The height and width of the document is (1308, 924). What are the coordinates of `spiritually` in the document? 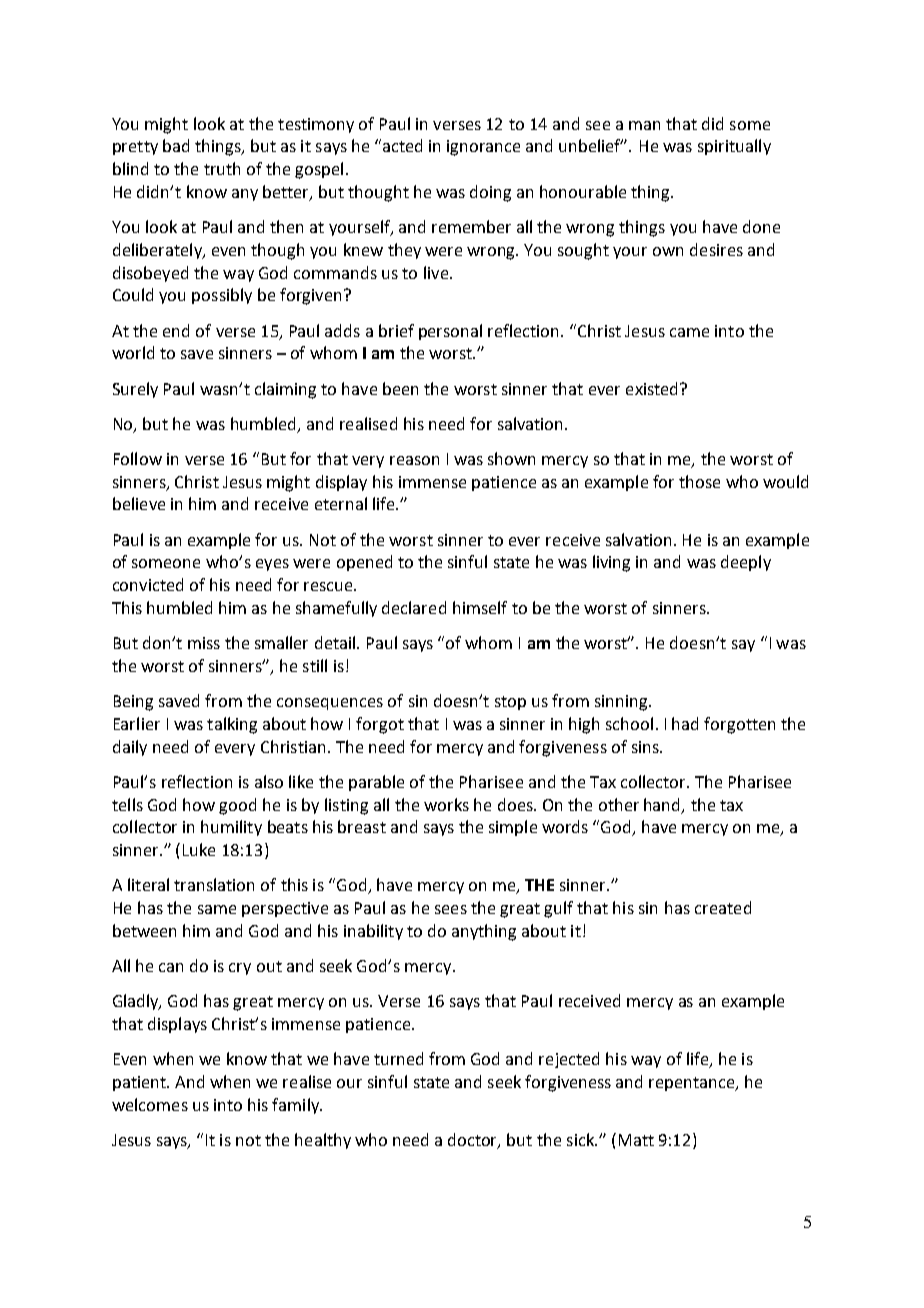 It's located at (734, 147).
